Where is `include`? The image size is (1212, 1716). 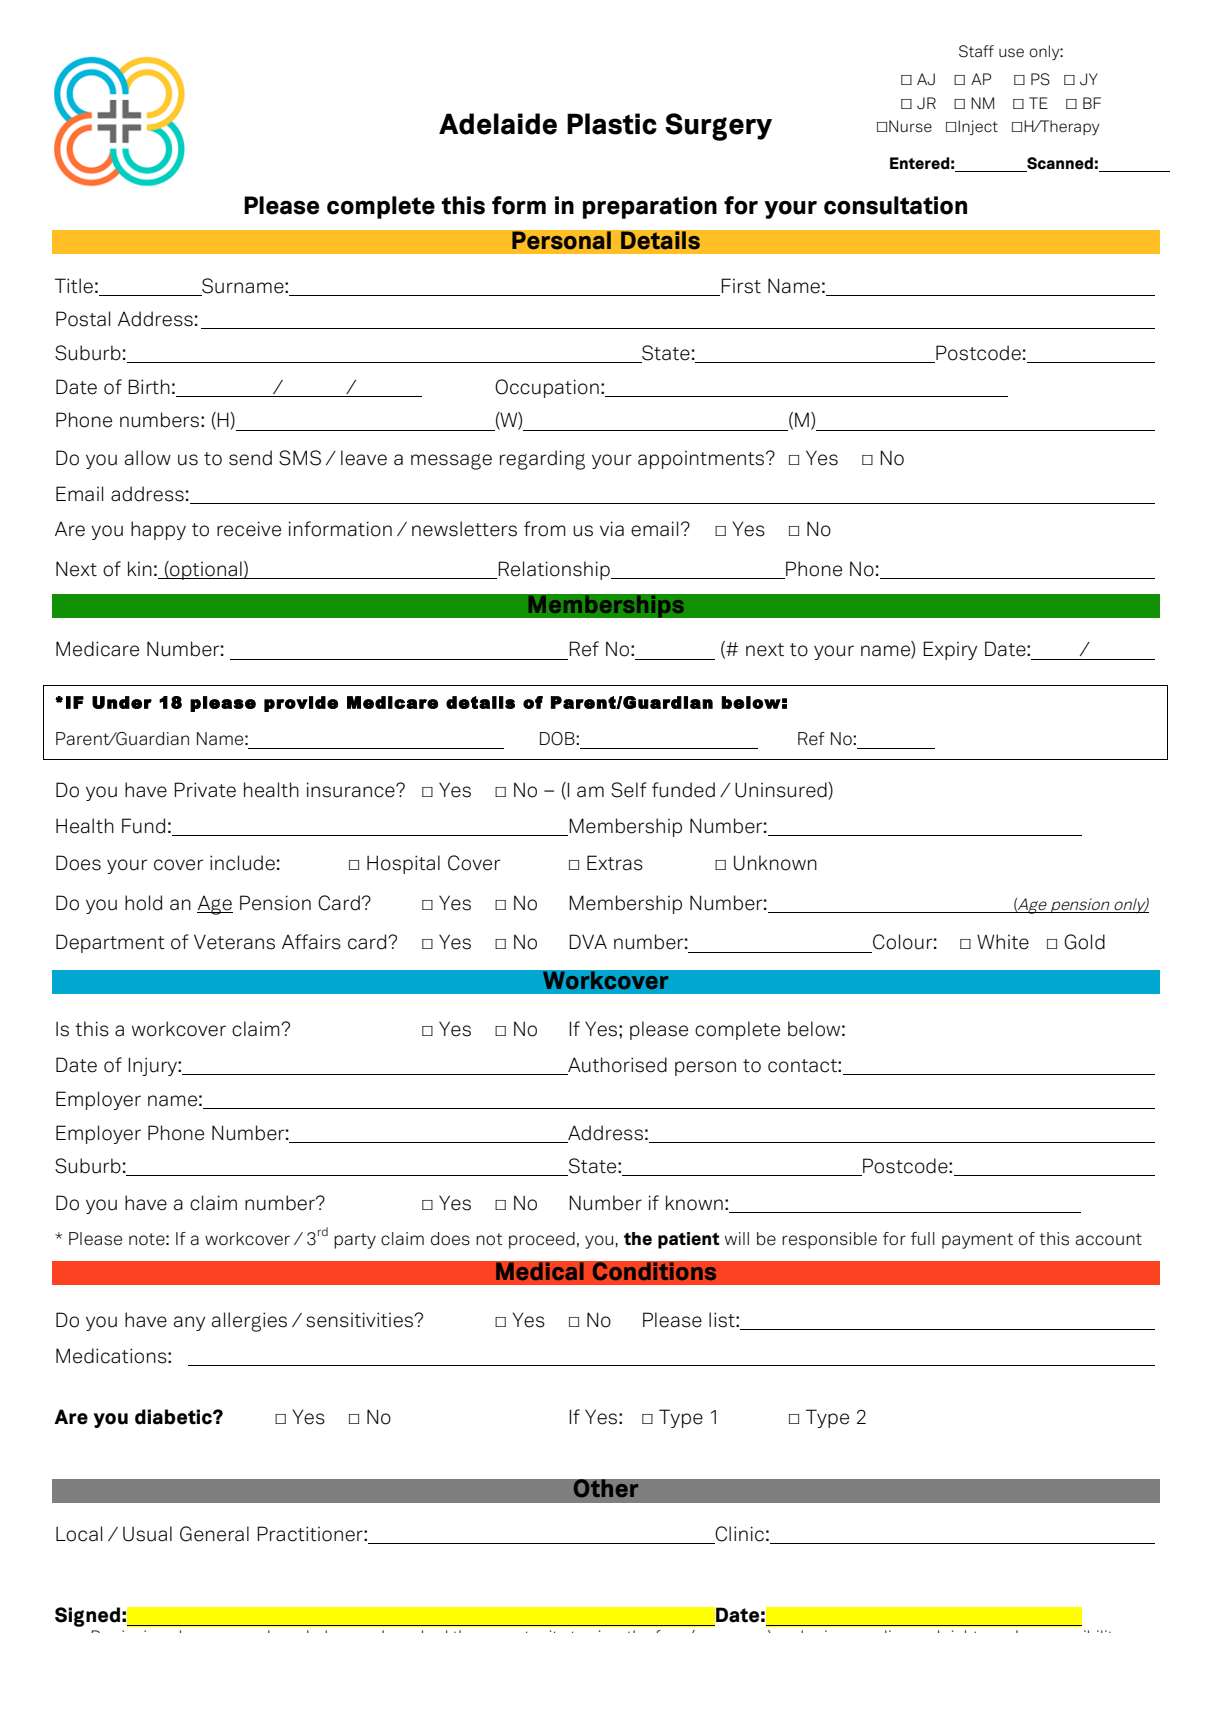 include is located at coordinates (242, 863).
